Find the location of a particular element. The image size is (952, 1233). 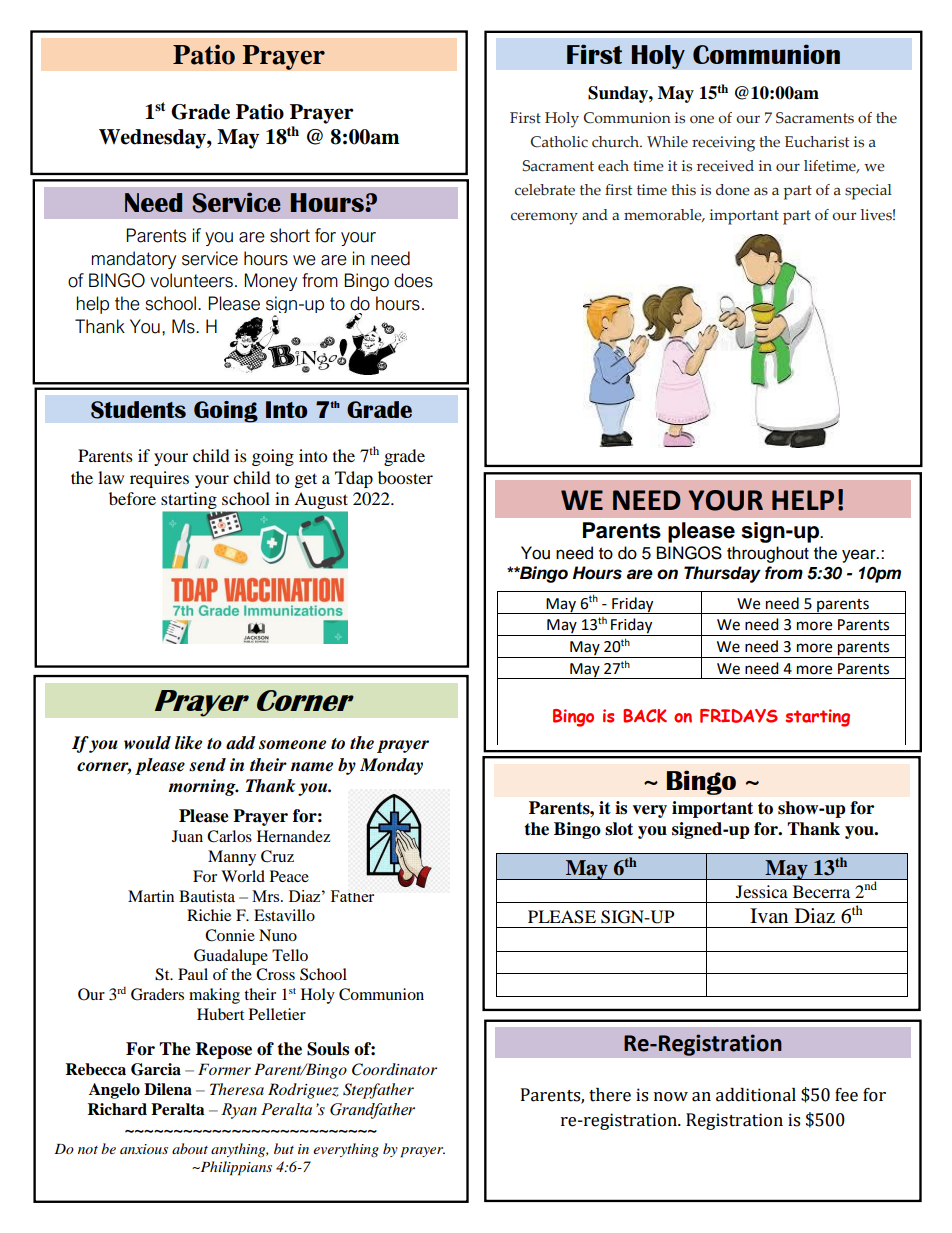

mandatory is located at coordinates (134, 260).
